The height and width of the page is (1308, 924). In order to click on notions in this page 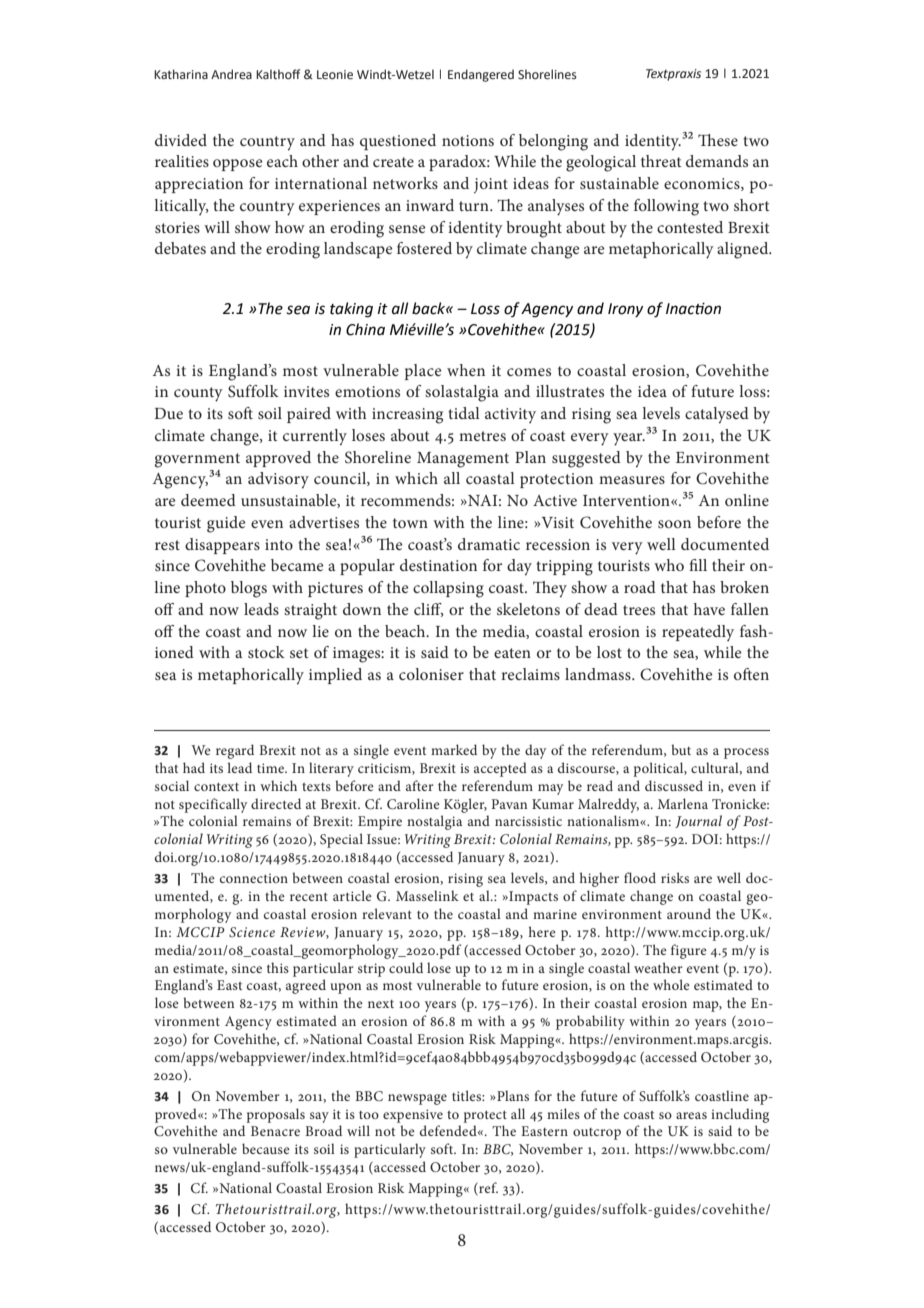, I will do `click(468, 140)`.
